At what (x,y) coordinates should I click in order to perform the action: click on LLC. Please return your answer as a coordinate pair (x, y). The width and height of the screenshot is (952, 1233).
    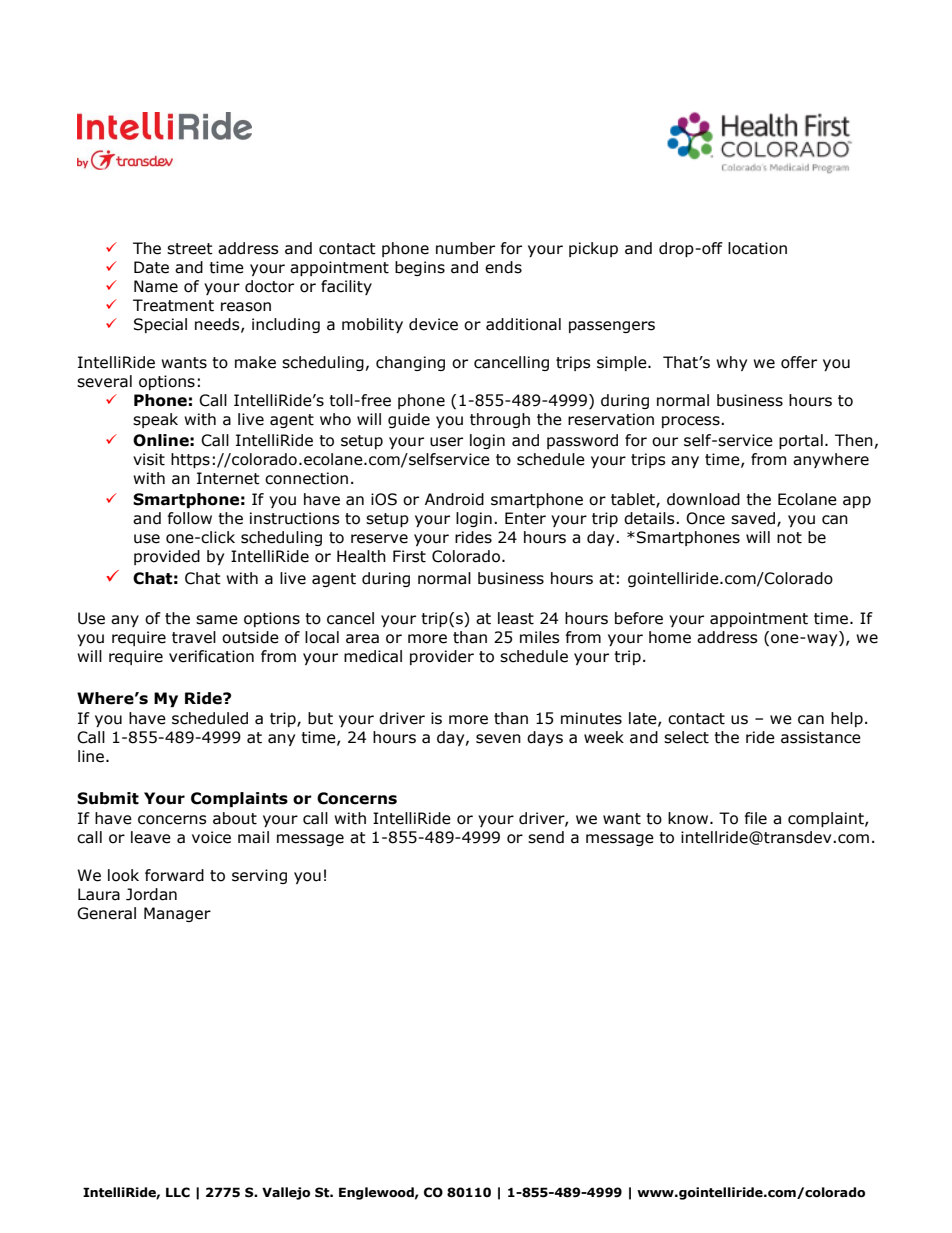
    Looking at the image, I should click on (178, 1192).
